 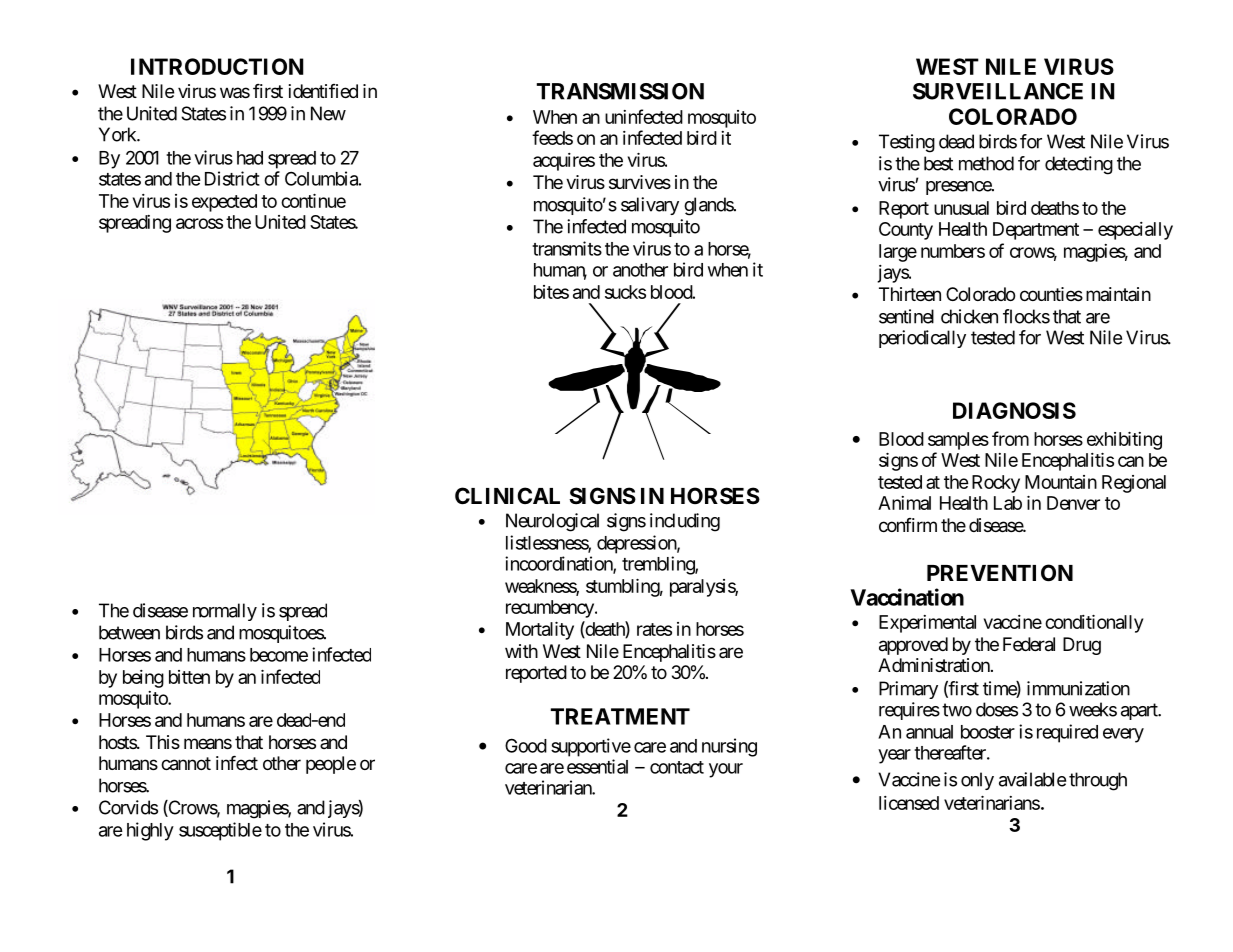 I want to click on susceptible, so click(x=220, y=831).
